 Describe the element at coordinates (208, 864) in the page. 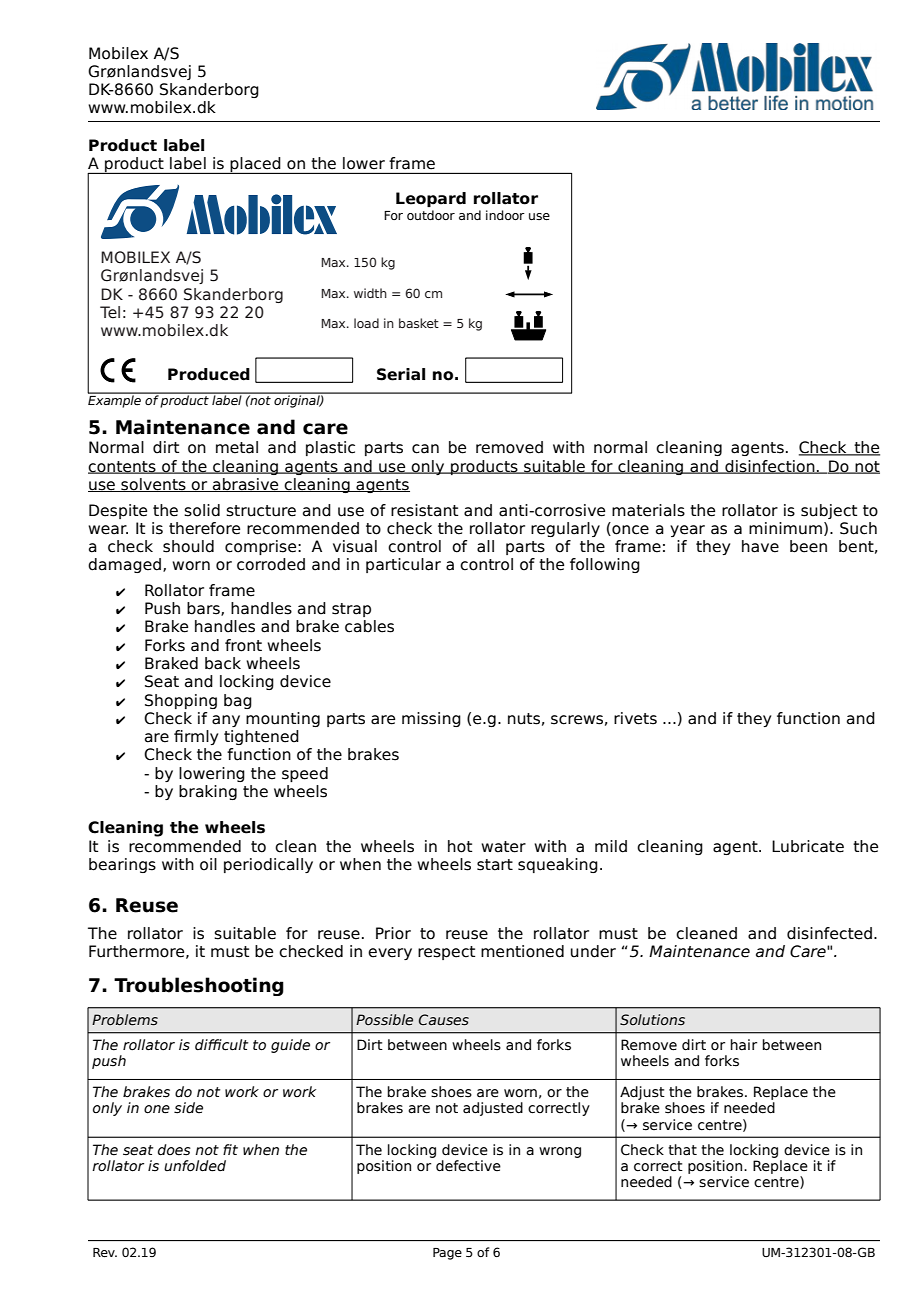

I see `oil` at that location.
